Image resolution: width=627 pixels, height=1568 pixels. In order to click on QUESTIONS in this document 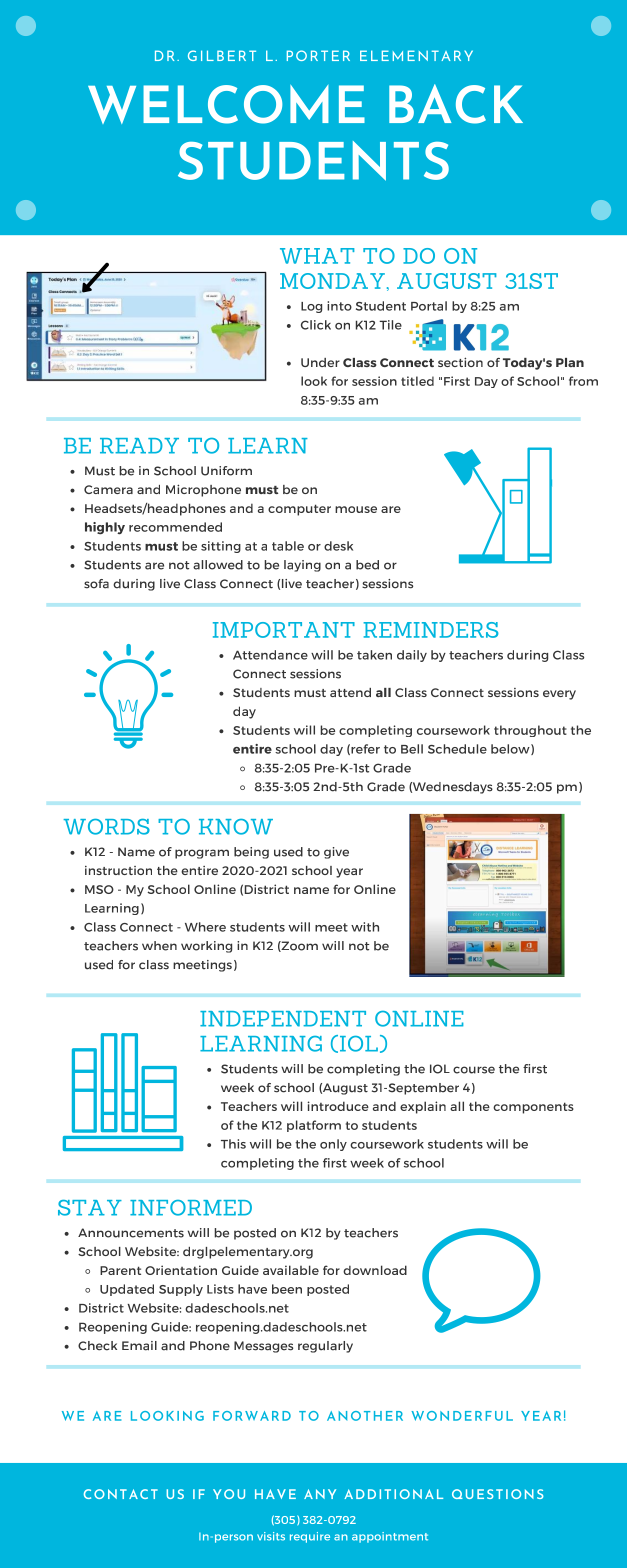, I will do `click(498, 1494)`.
